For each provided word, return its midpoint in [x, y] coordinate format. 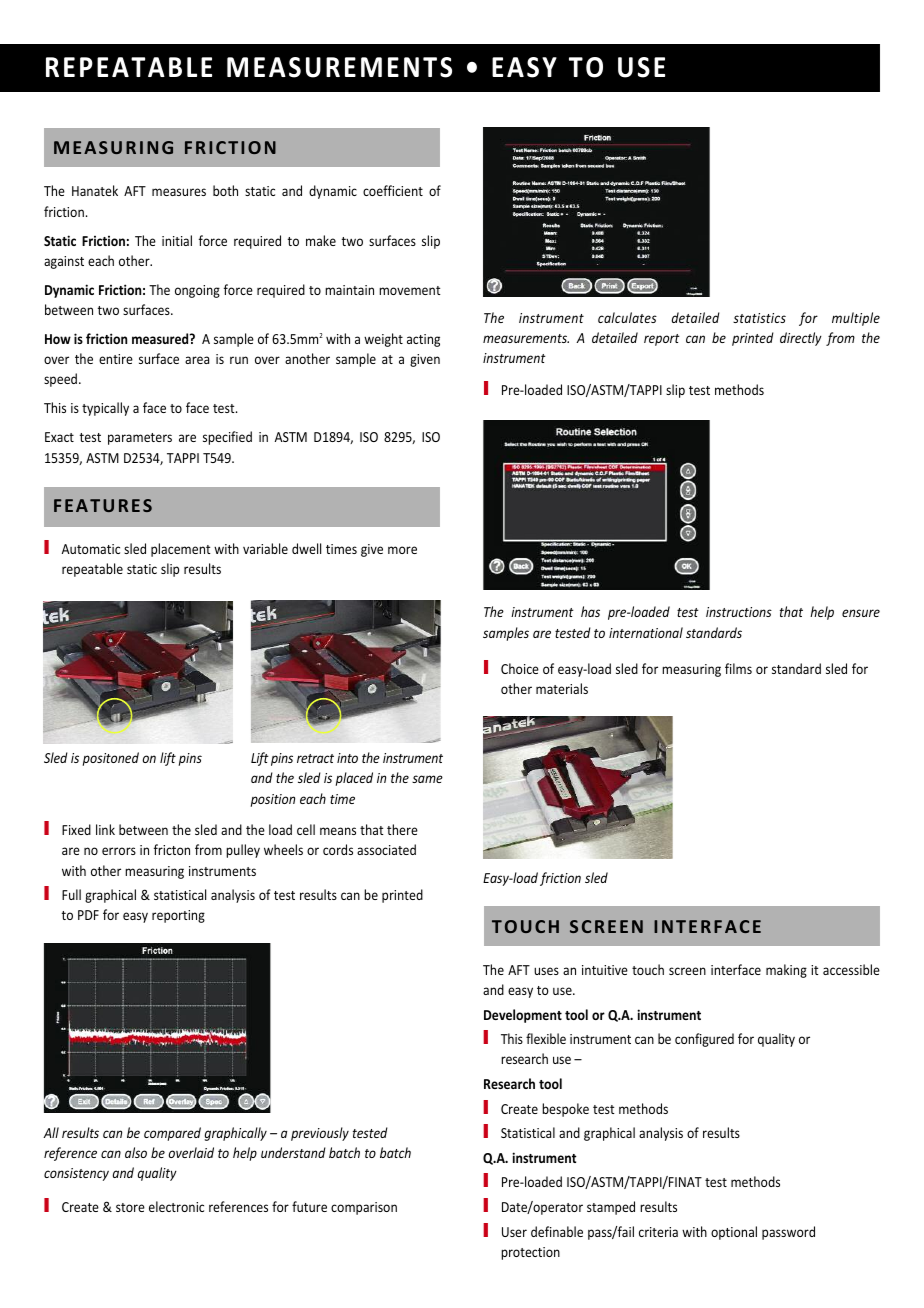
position [273, 800]
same [427, 779]
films [738, 668]
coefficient [393, 190]
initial [177, 240]
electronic [176, 1206]
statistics [759, 318]
